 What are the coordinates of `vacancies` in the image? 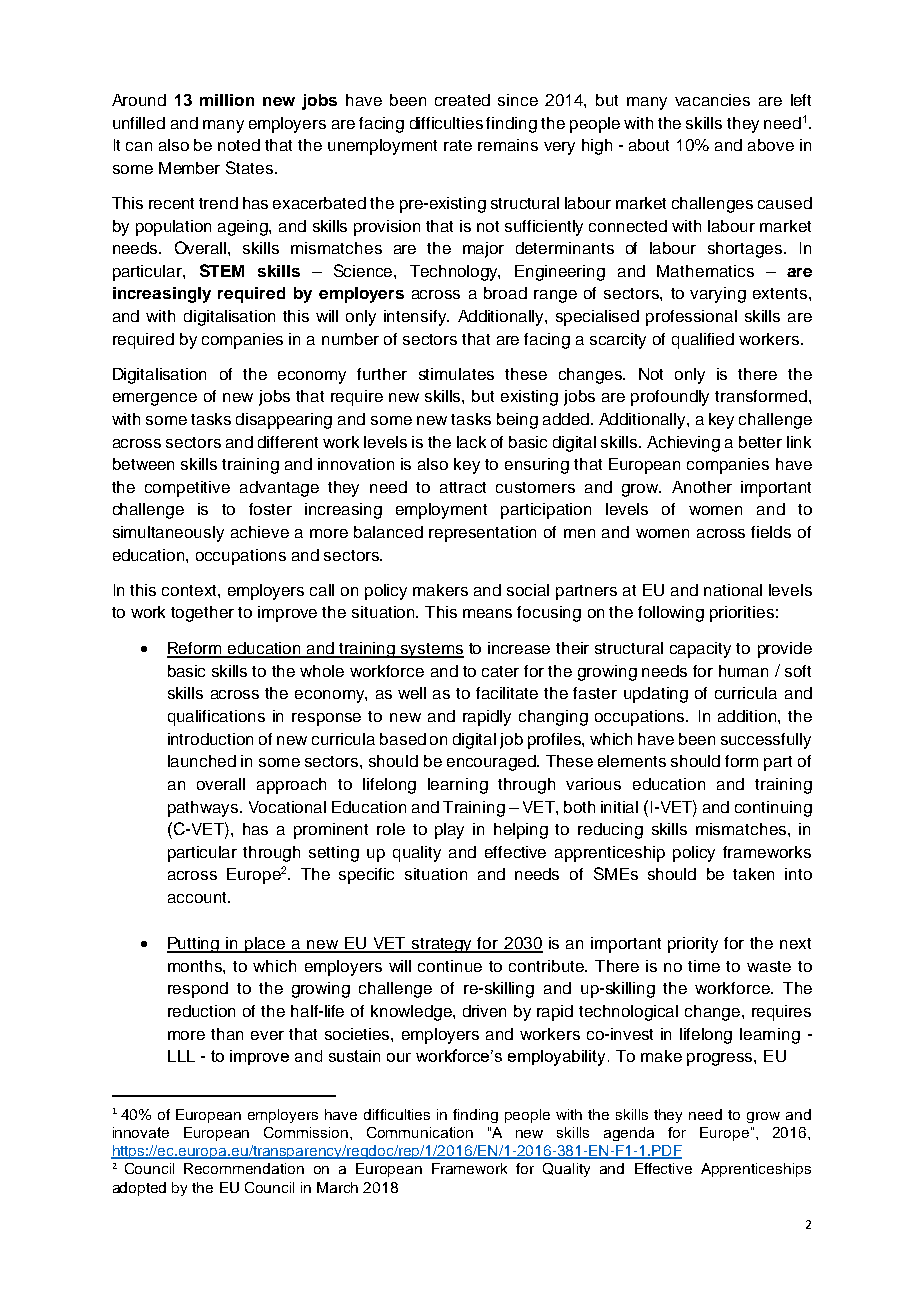 It's located at (712, 100).
